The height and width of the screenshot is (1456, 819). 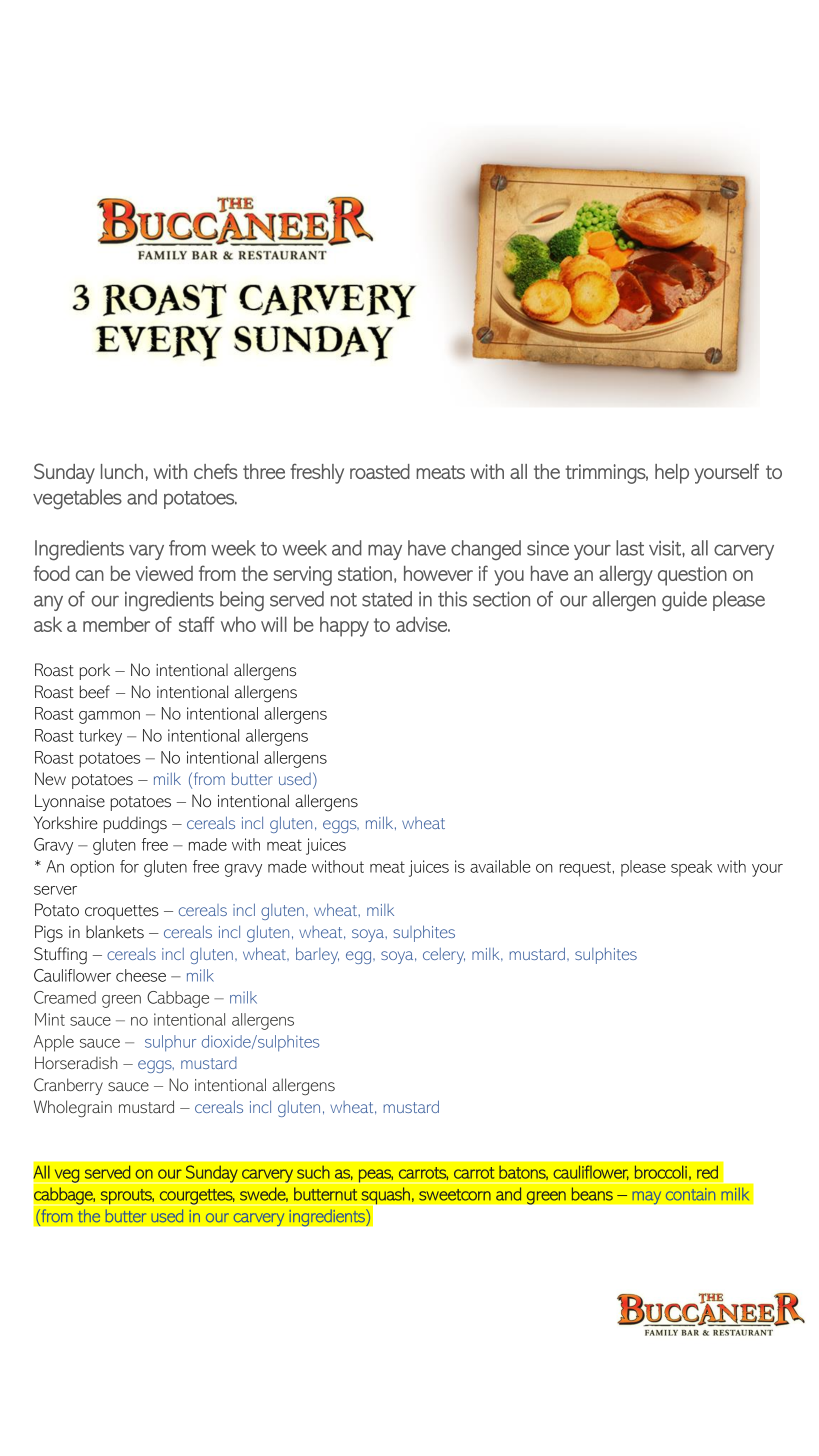 What do you see at coordinates (115, 932) in the screenshot?
I see `blankets` at bounding box center [115, 932].
